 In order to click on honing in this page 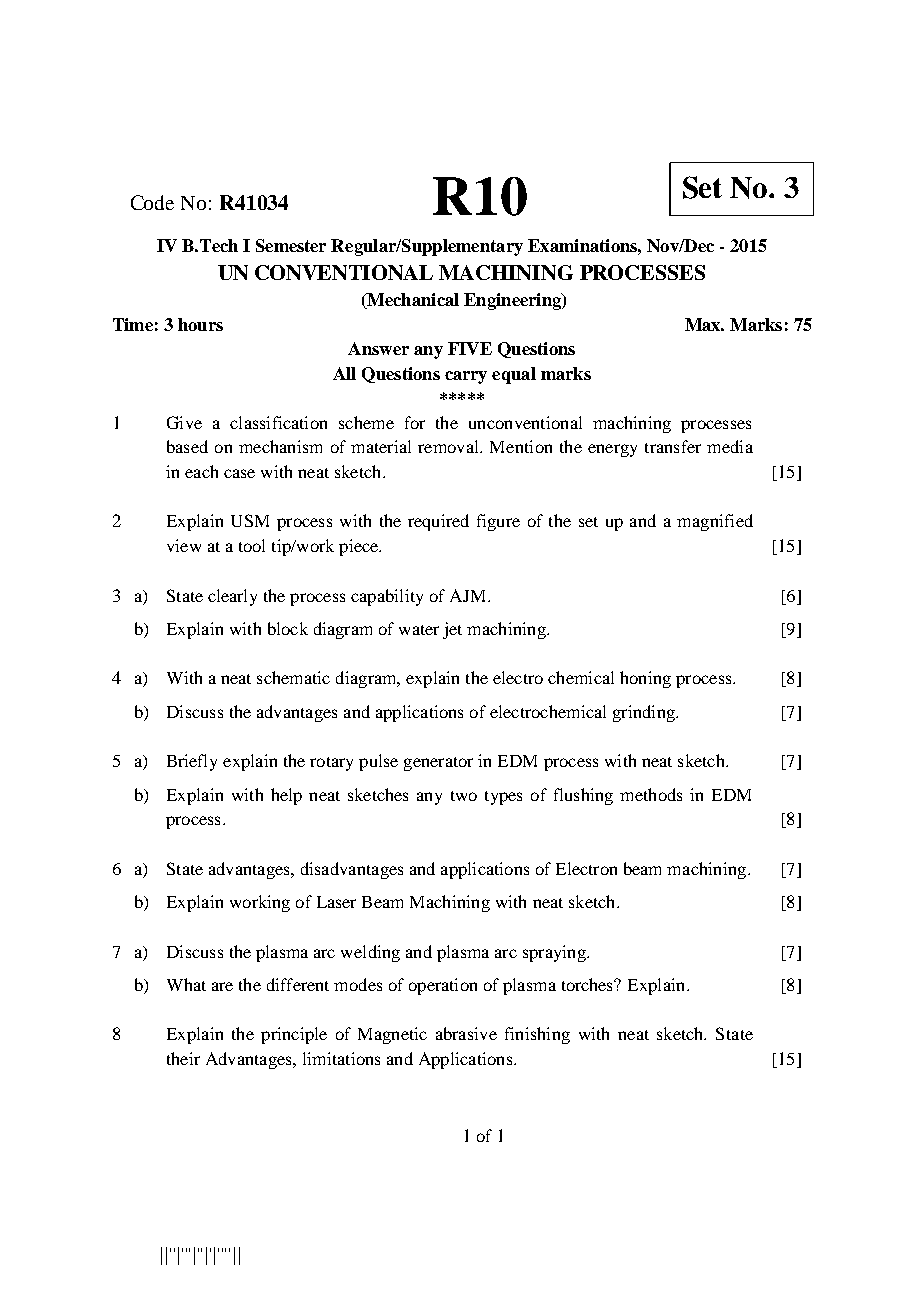, I will do `click(645, 679)`.
